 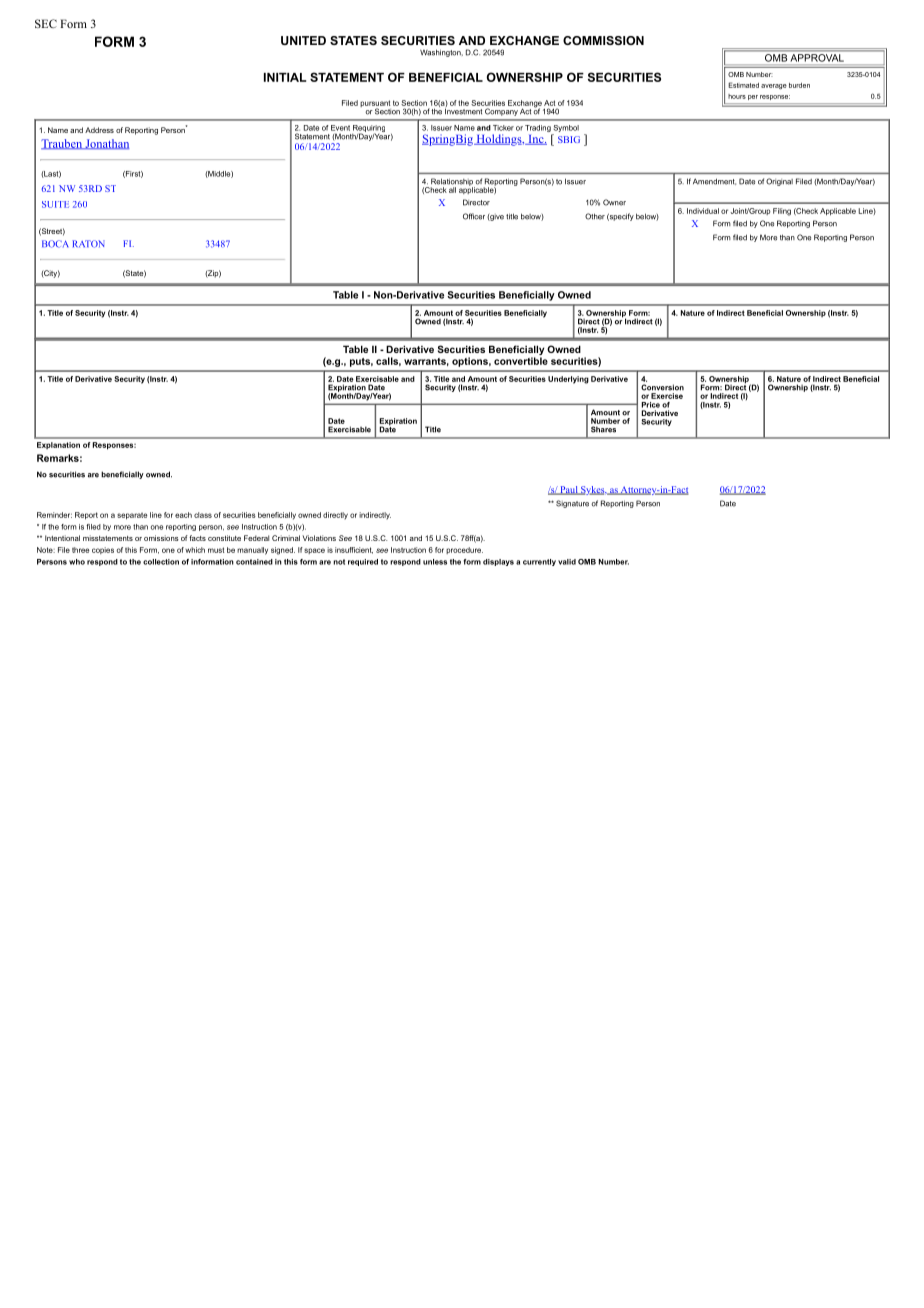 I want to click on RATON, so click(x=88, y=244).
